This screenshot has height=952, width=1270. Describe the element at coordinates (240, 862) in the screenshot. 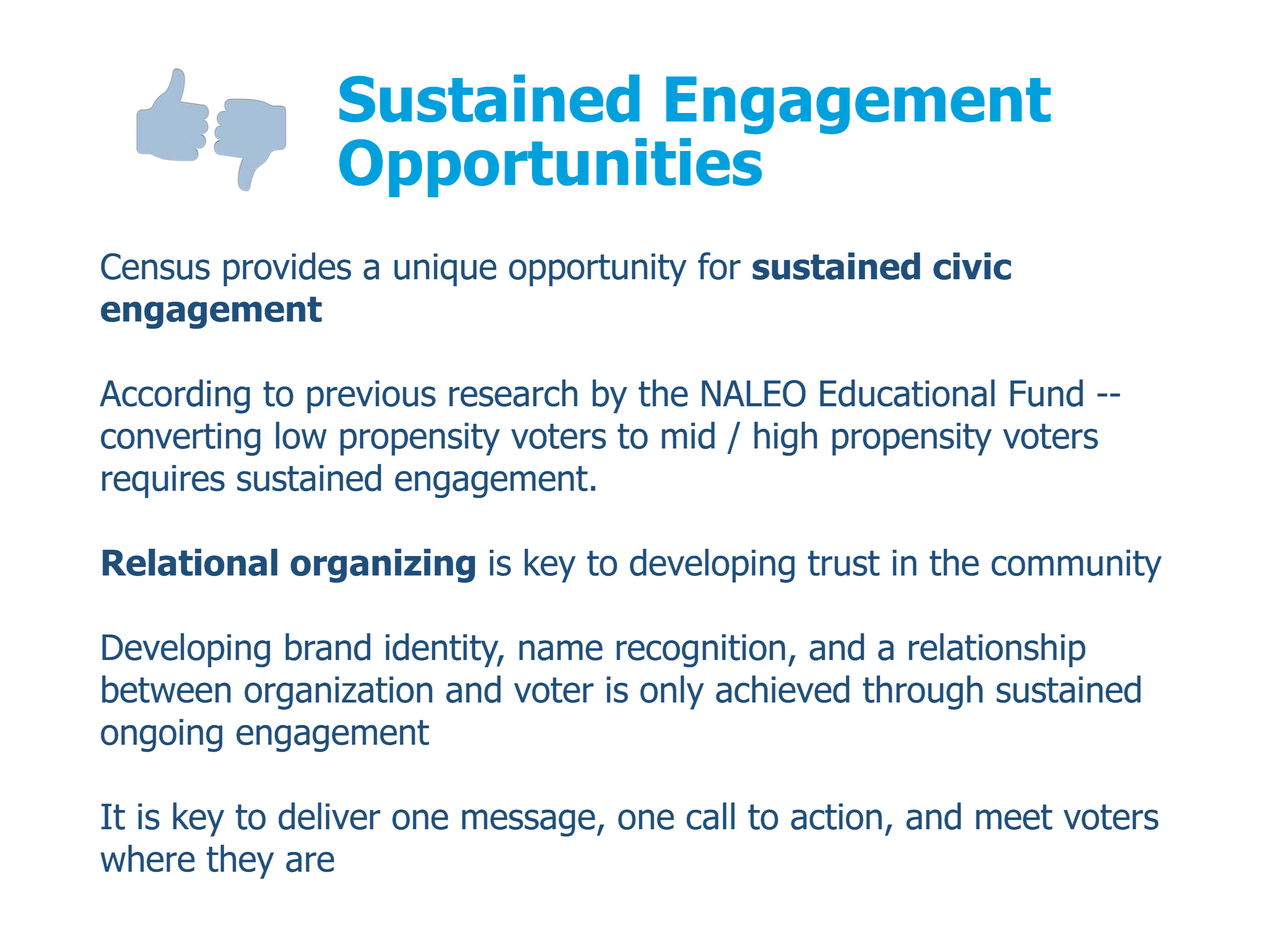

I see `they` at that location.
